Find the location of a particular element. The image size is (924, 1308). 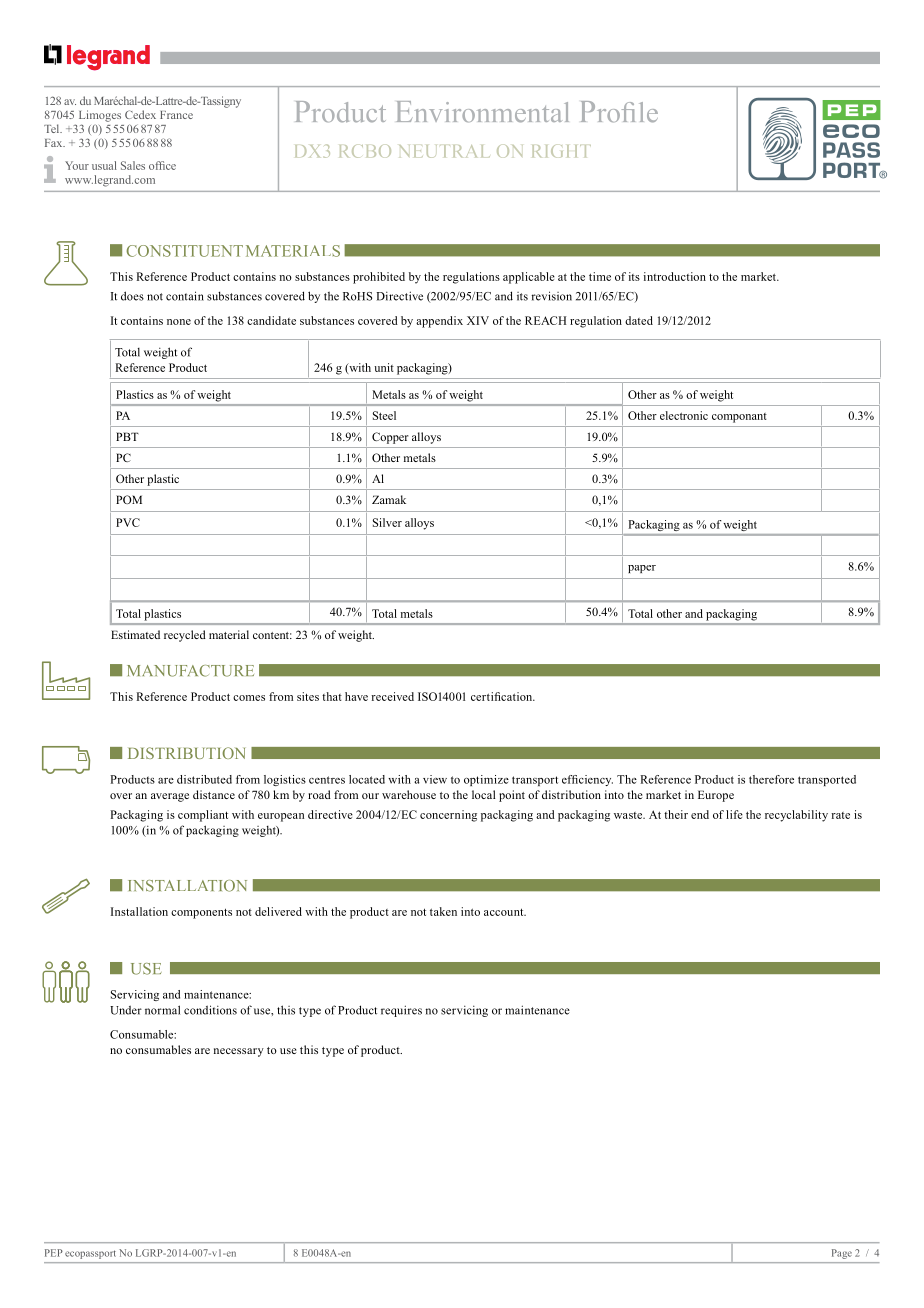

NEUTRAL is located at coordinates (444, 151).
